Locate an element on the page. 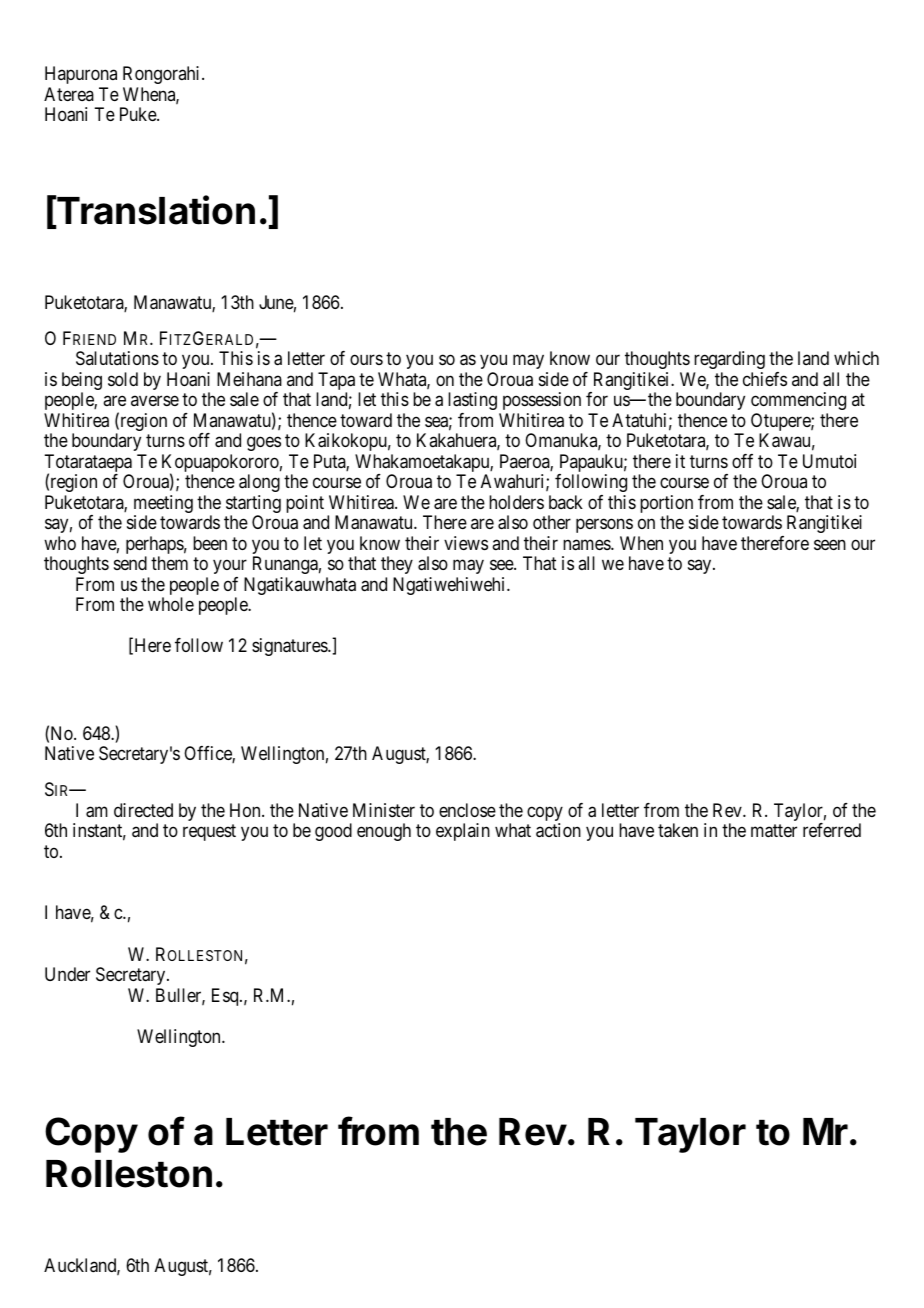  seen is located at coordinates (830, 544).
